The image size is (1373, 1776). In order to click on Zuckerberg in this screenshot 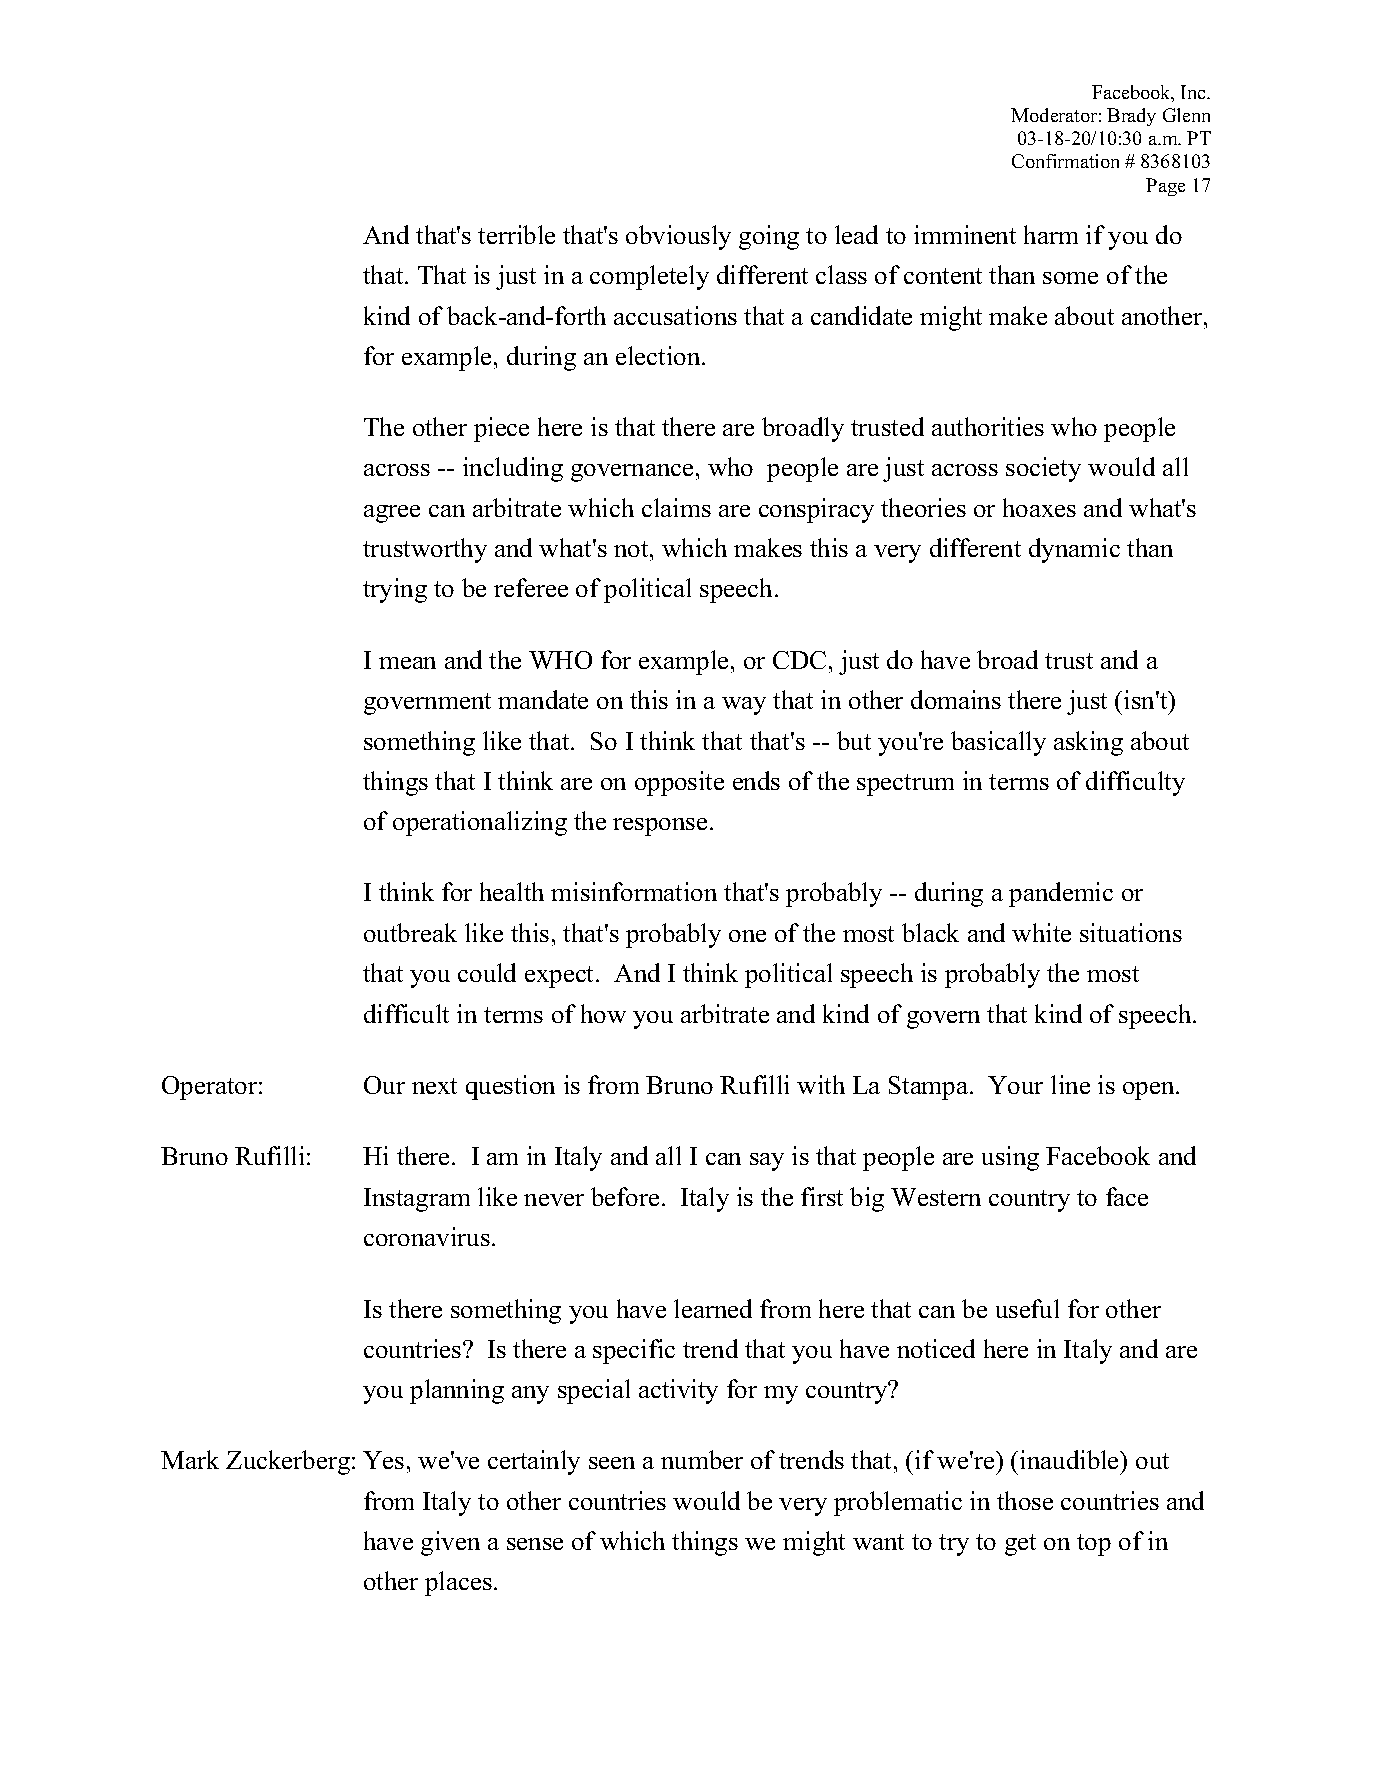, I will do `click(289, 1462)`.
